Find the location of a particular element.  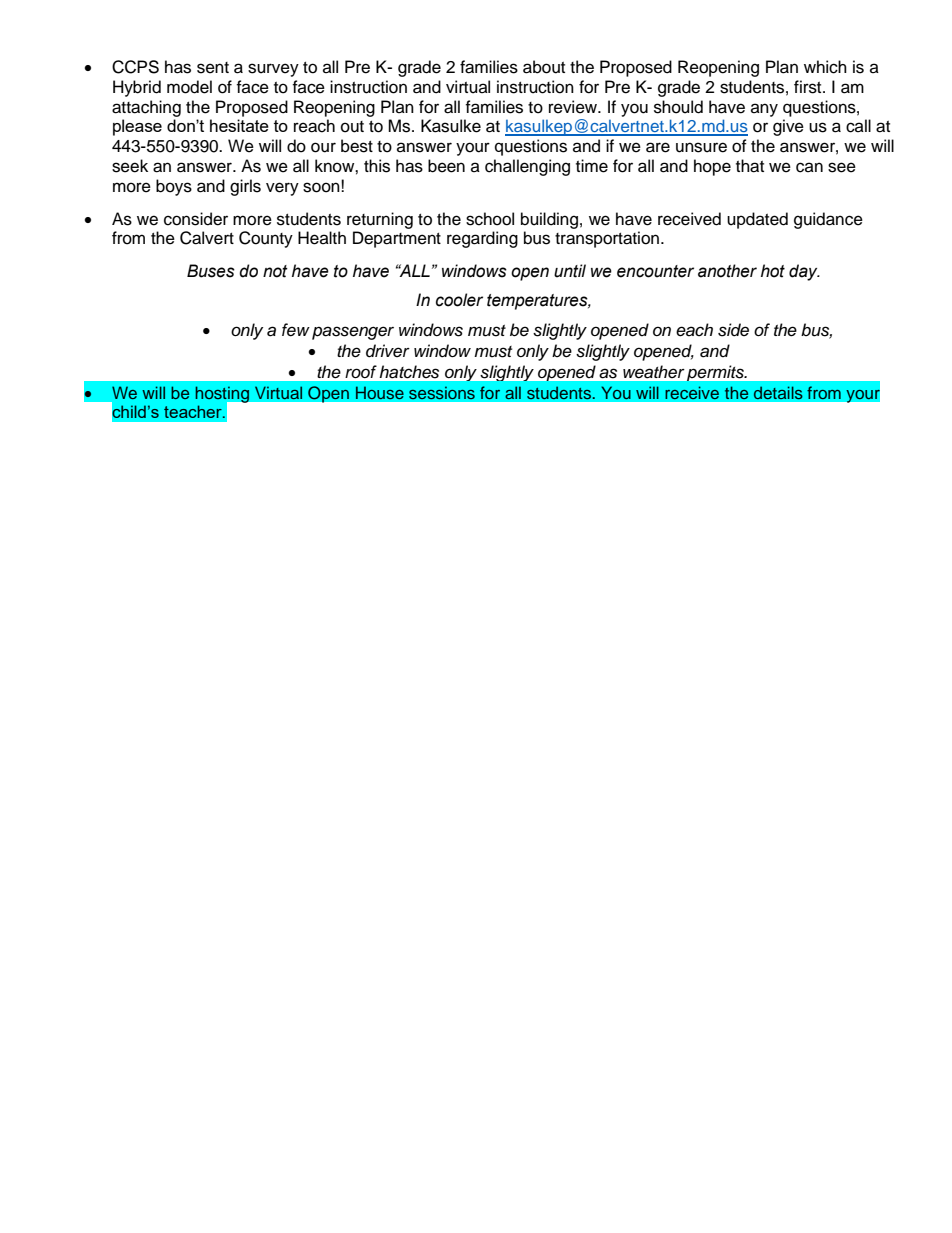

County is located at coordinates (266, 239).
